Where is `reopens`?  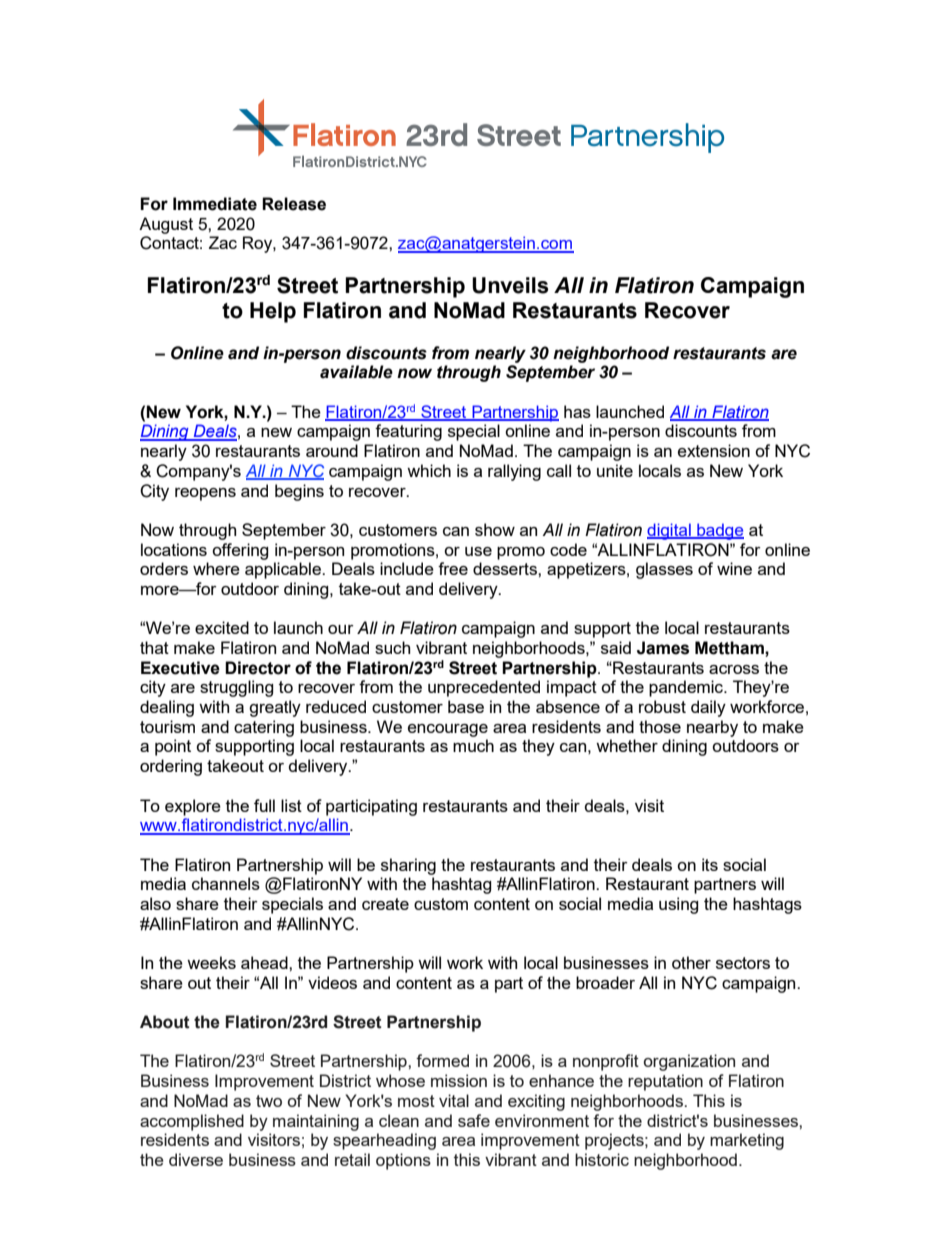
reopens is located at coordinates (205, 494).
